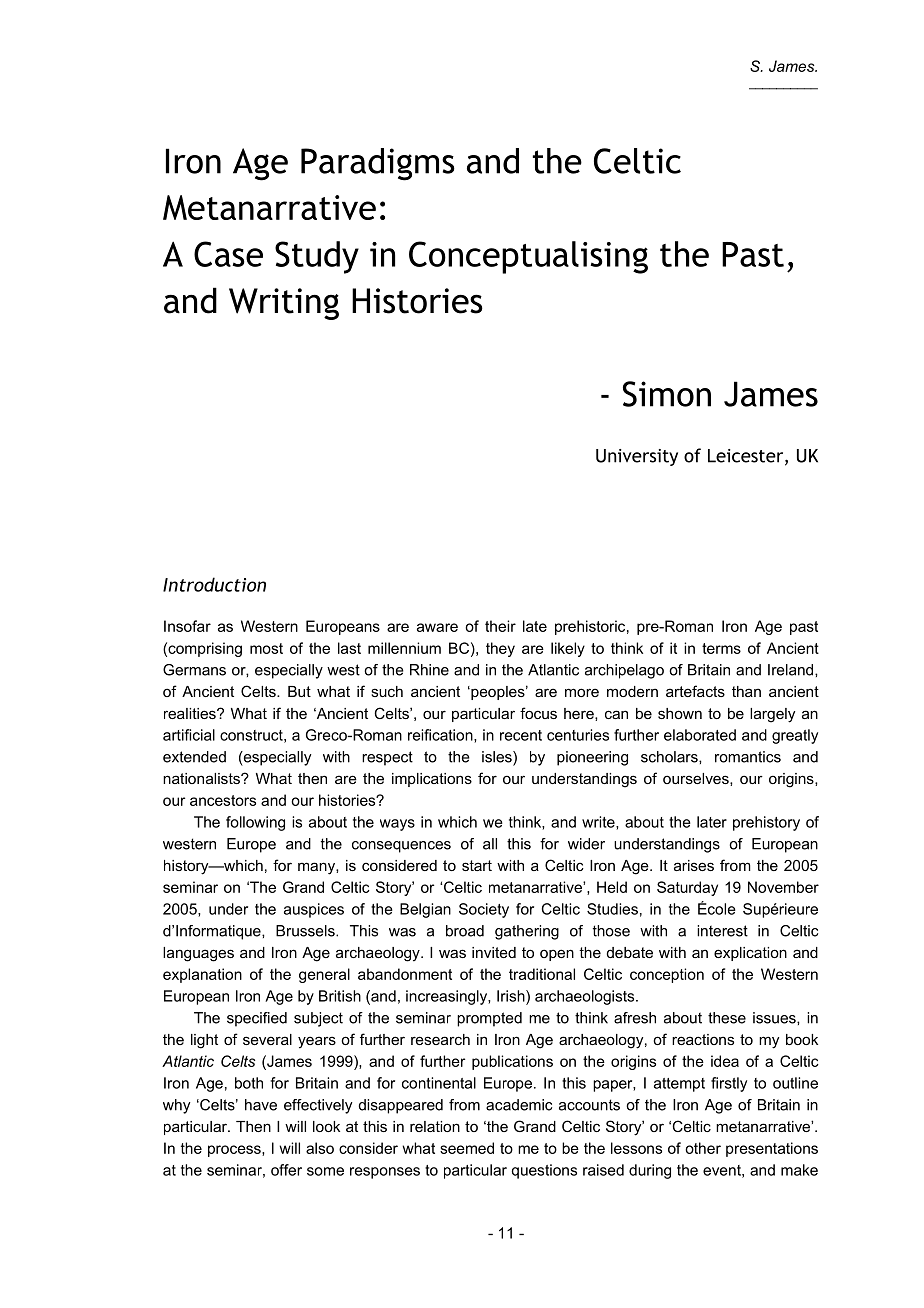 Image resolution: width=924 pixels, height=1308 pixels. What do you see at coordinates (721, 648) in the screenshot?
I see `terms` at bounding box center [721, 648].
